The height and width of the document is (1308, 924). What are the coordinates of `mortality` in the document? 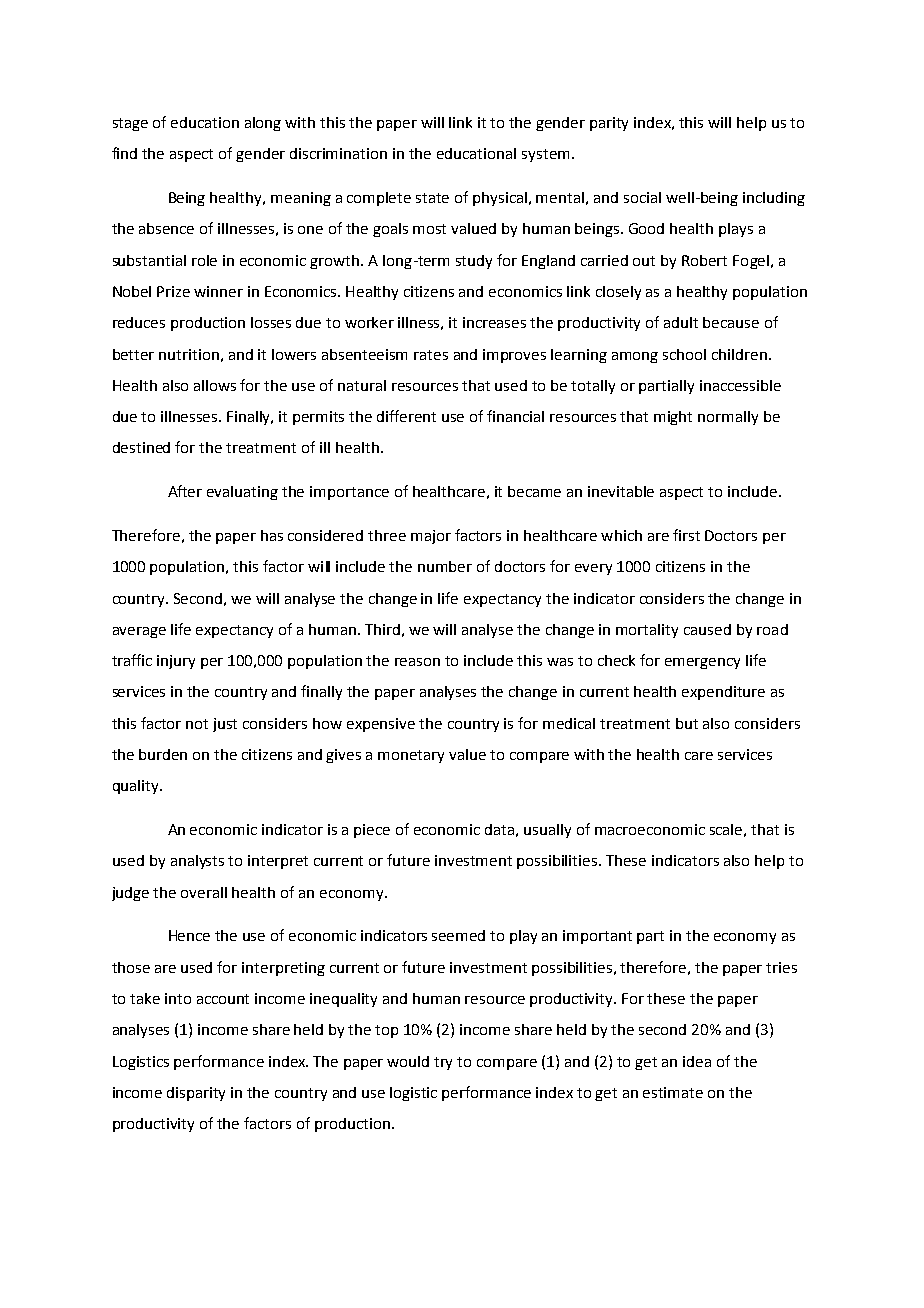 It's located at (647, 631).
